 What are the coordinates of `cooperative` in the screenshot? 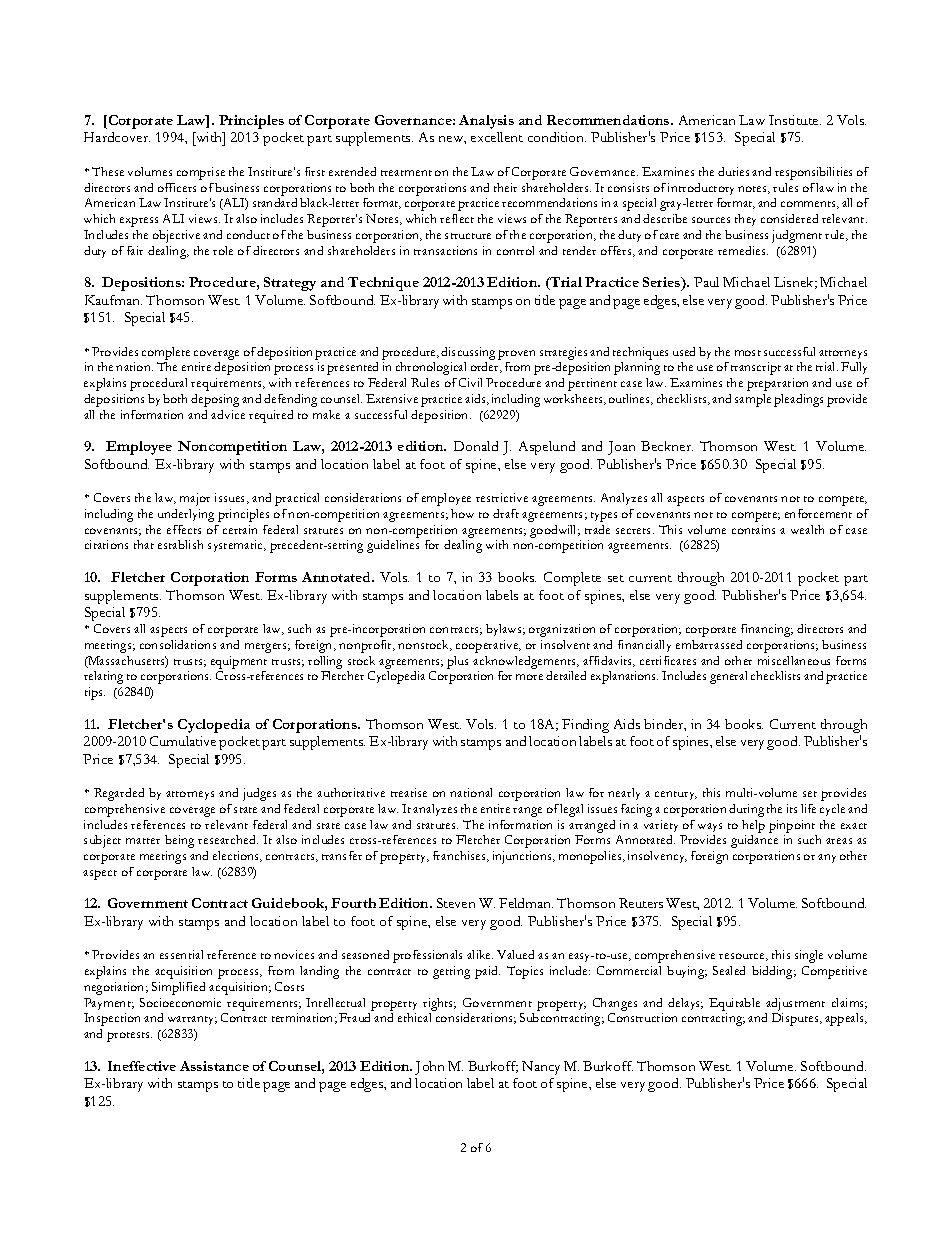 It's located at (488, 646).
